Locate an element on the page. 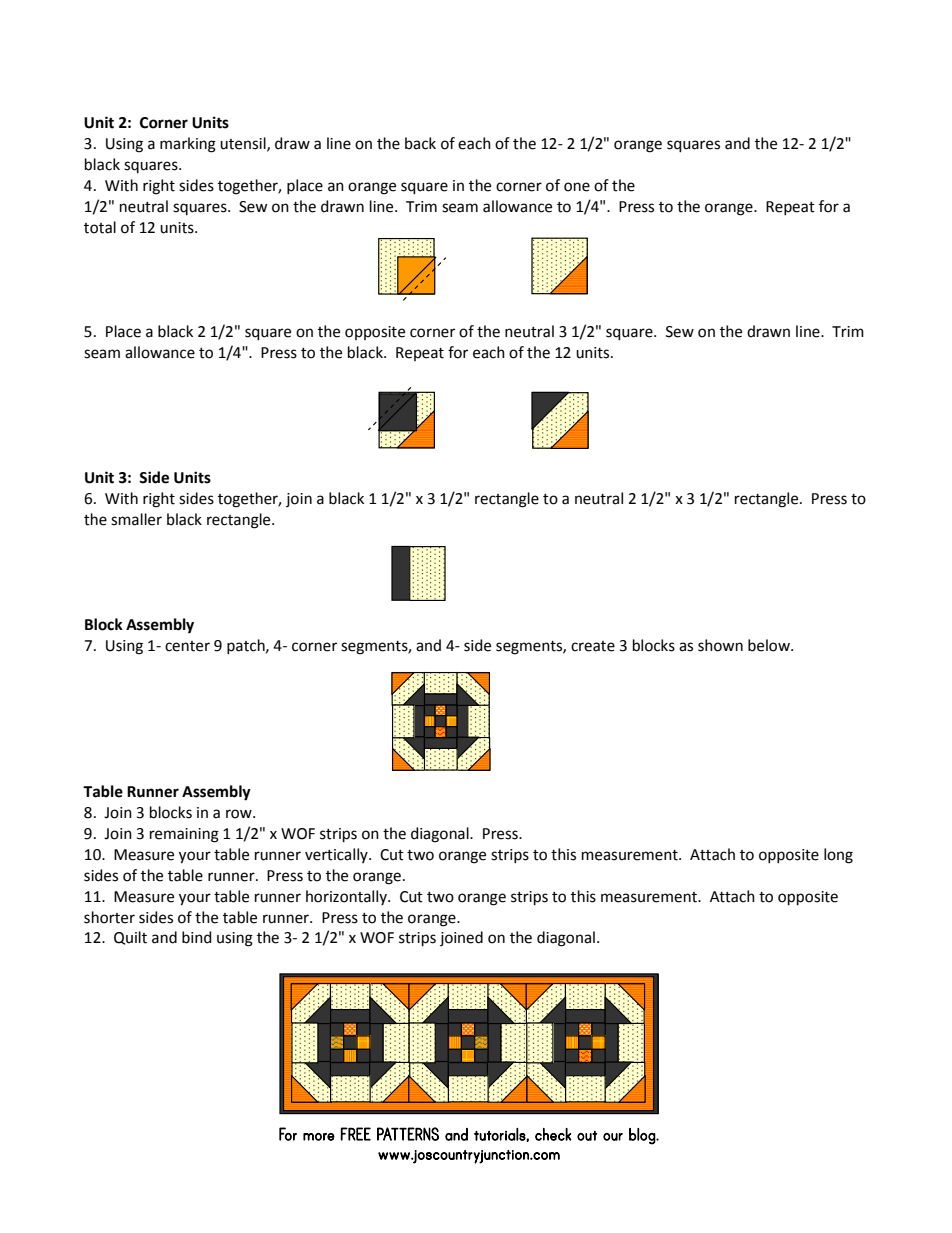 The image size is (952, 1233). shown is located at coordinates (720, 645).
